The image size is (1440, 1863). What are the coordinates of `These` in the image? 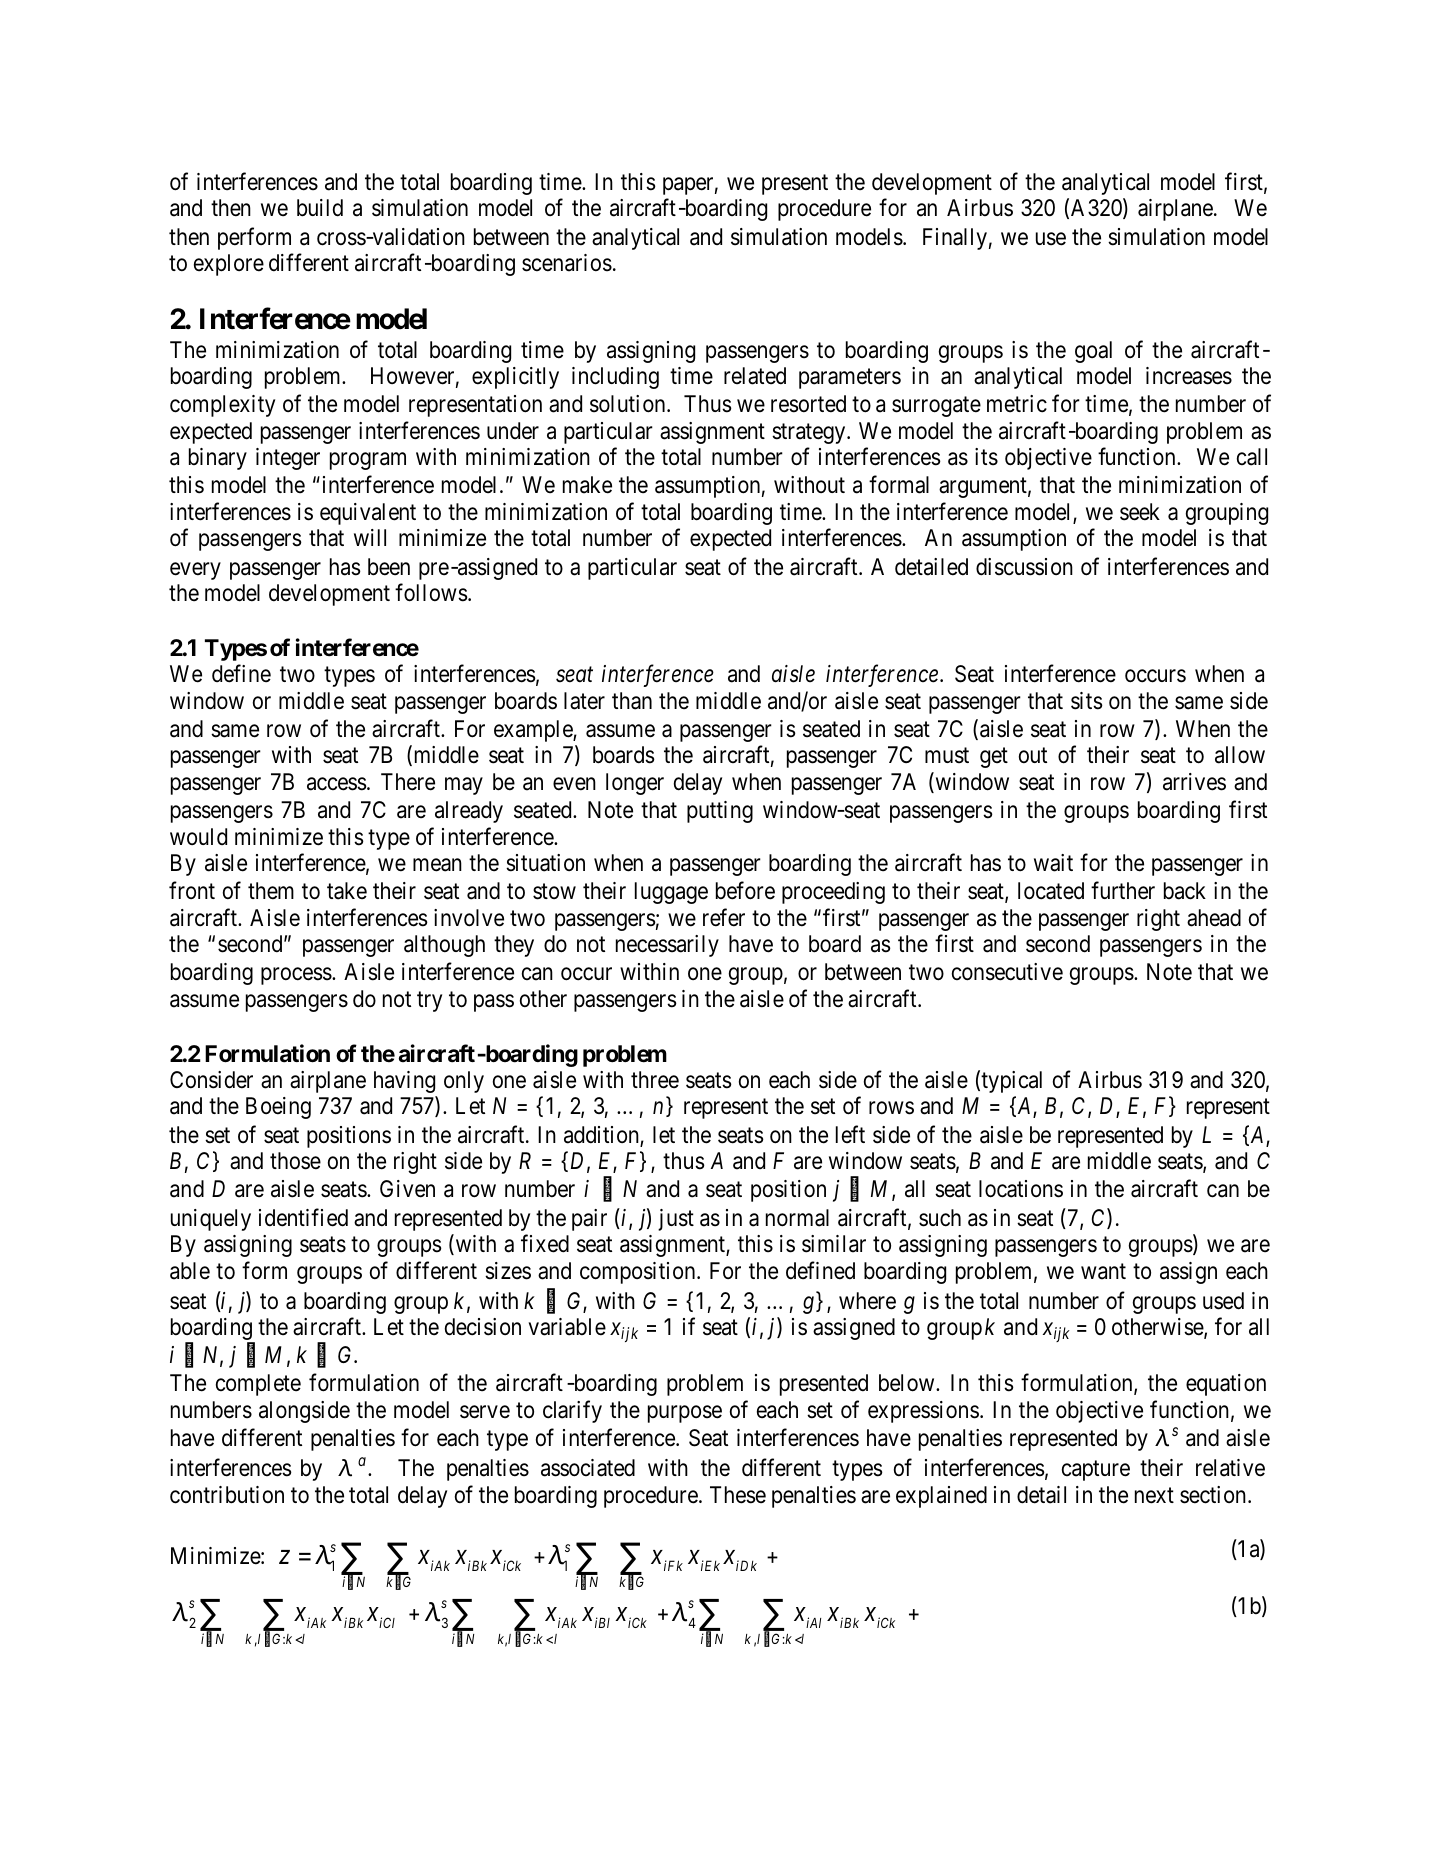 It's located at (738, 1495).
